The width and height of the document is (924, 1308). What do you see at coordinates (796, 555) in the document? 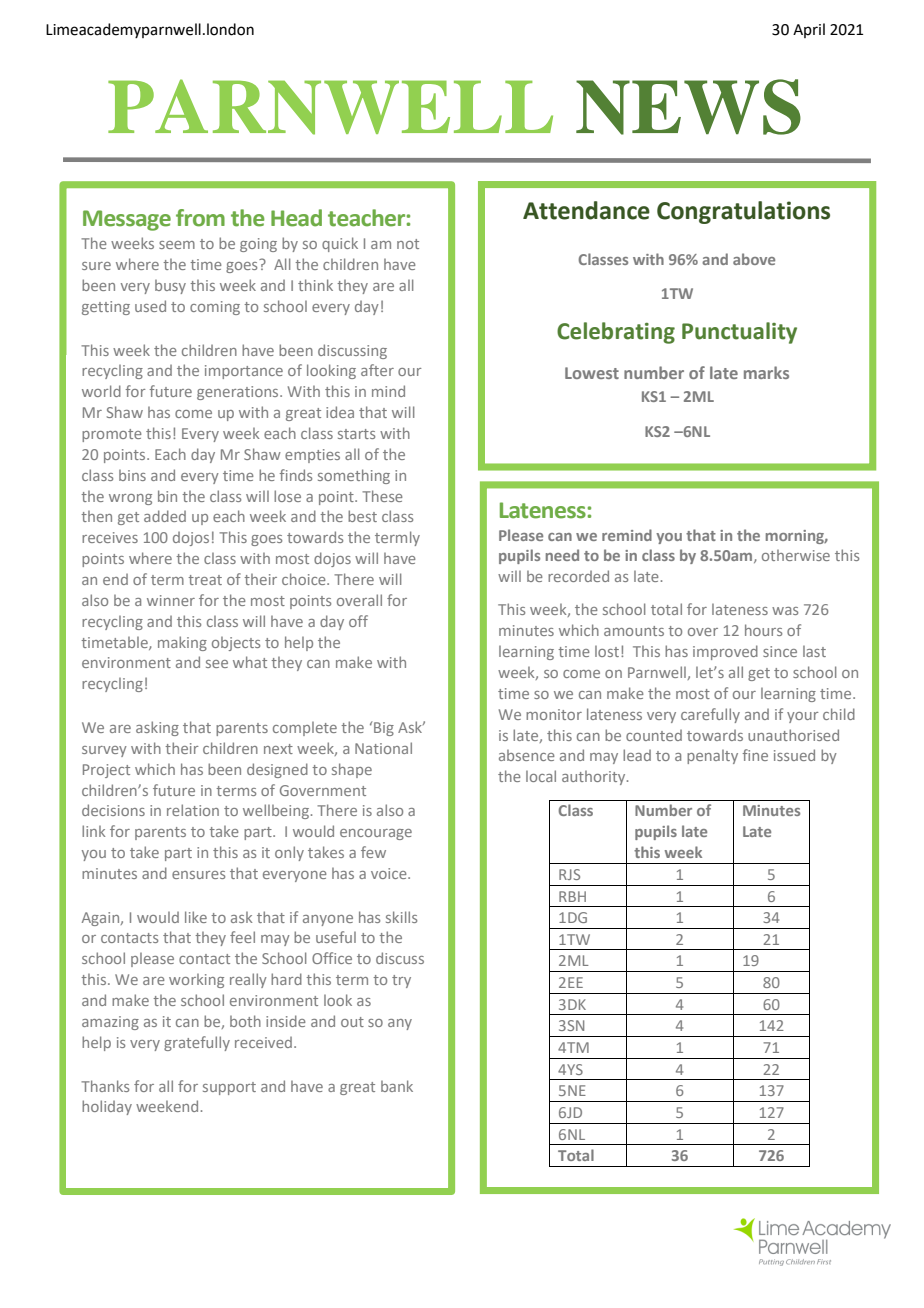
I see `otherwise` at bounding box center [796, 555].
